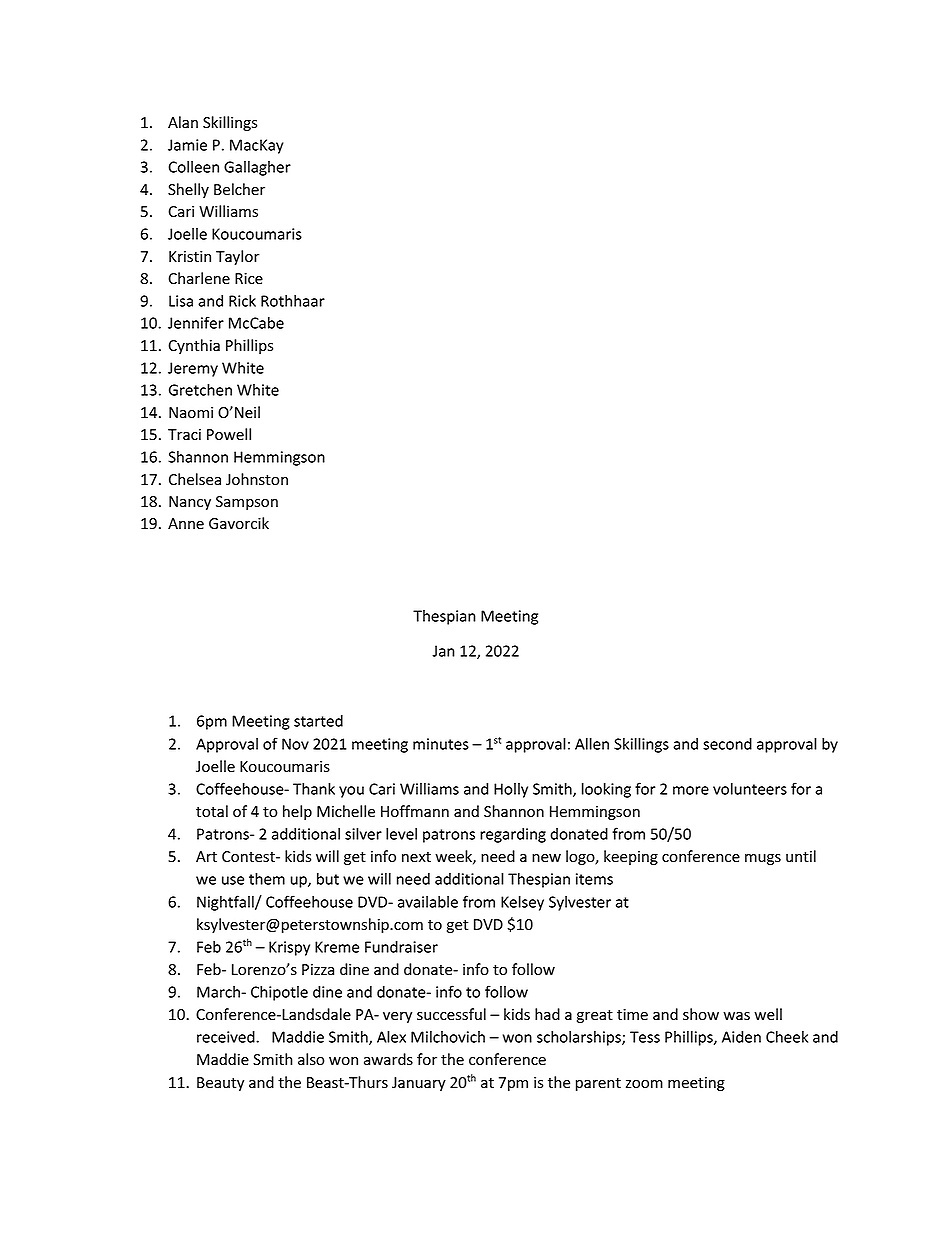  Describe the element at coordinates (441, 744) in the document. I see `minutes` at that location.
